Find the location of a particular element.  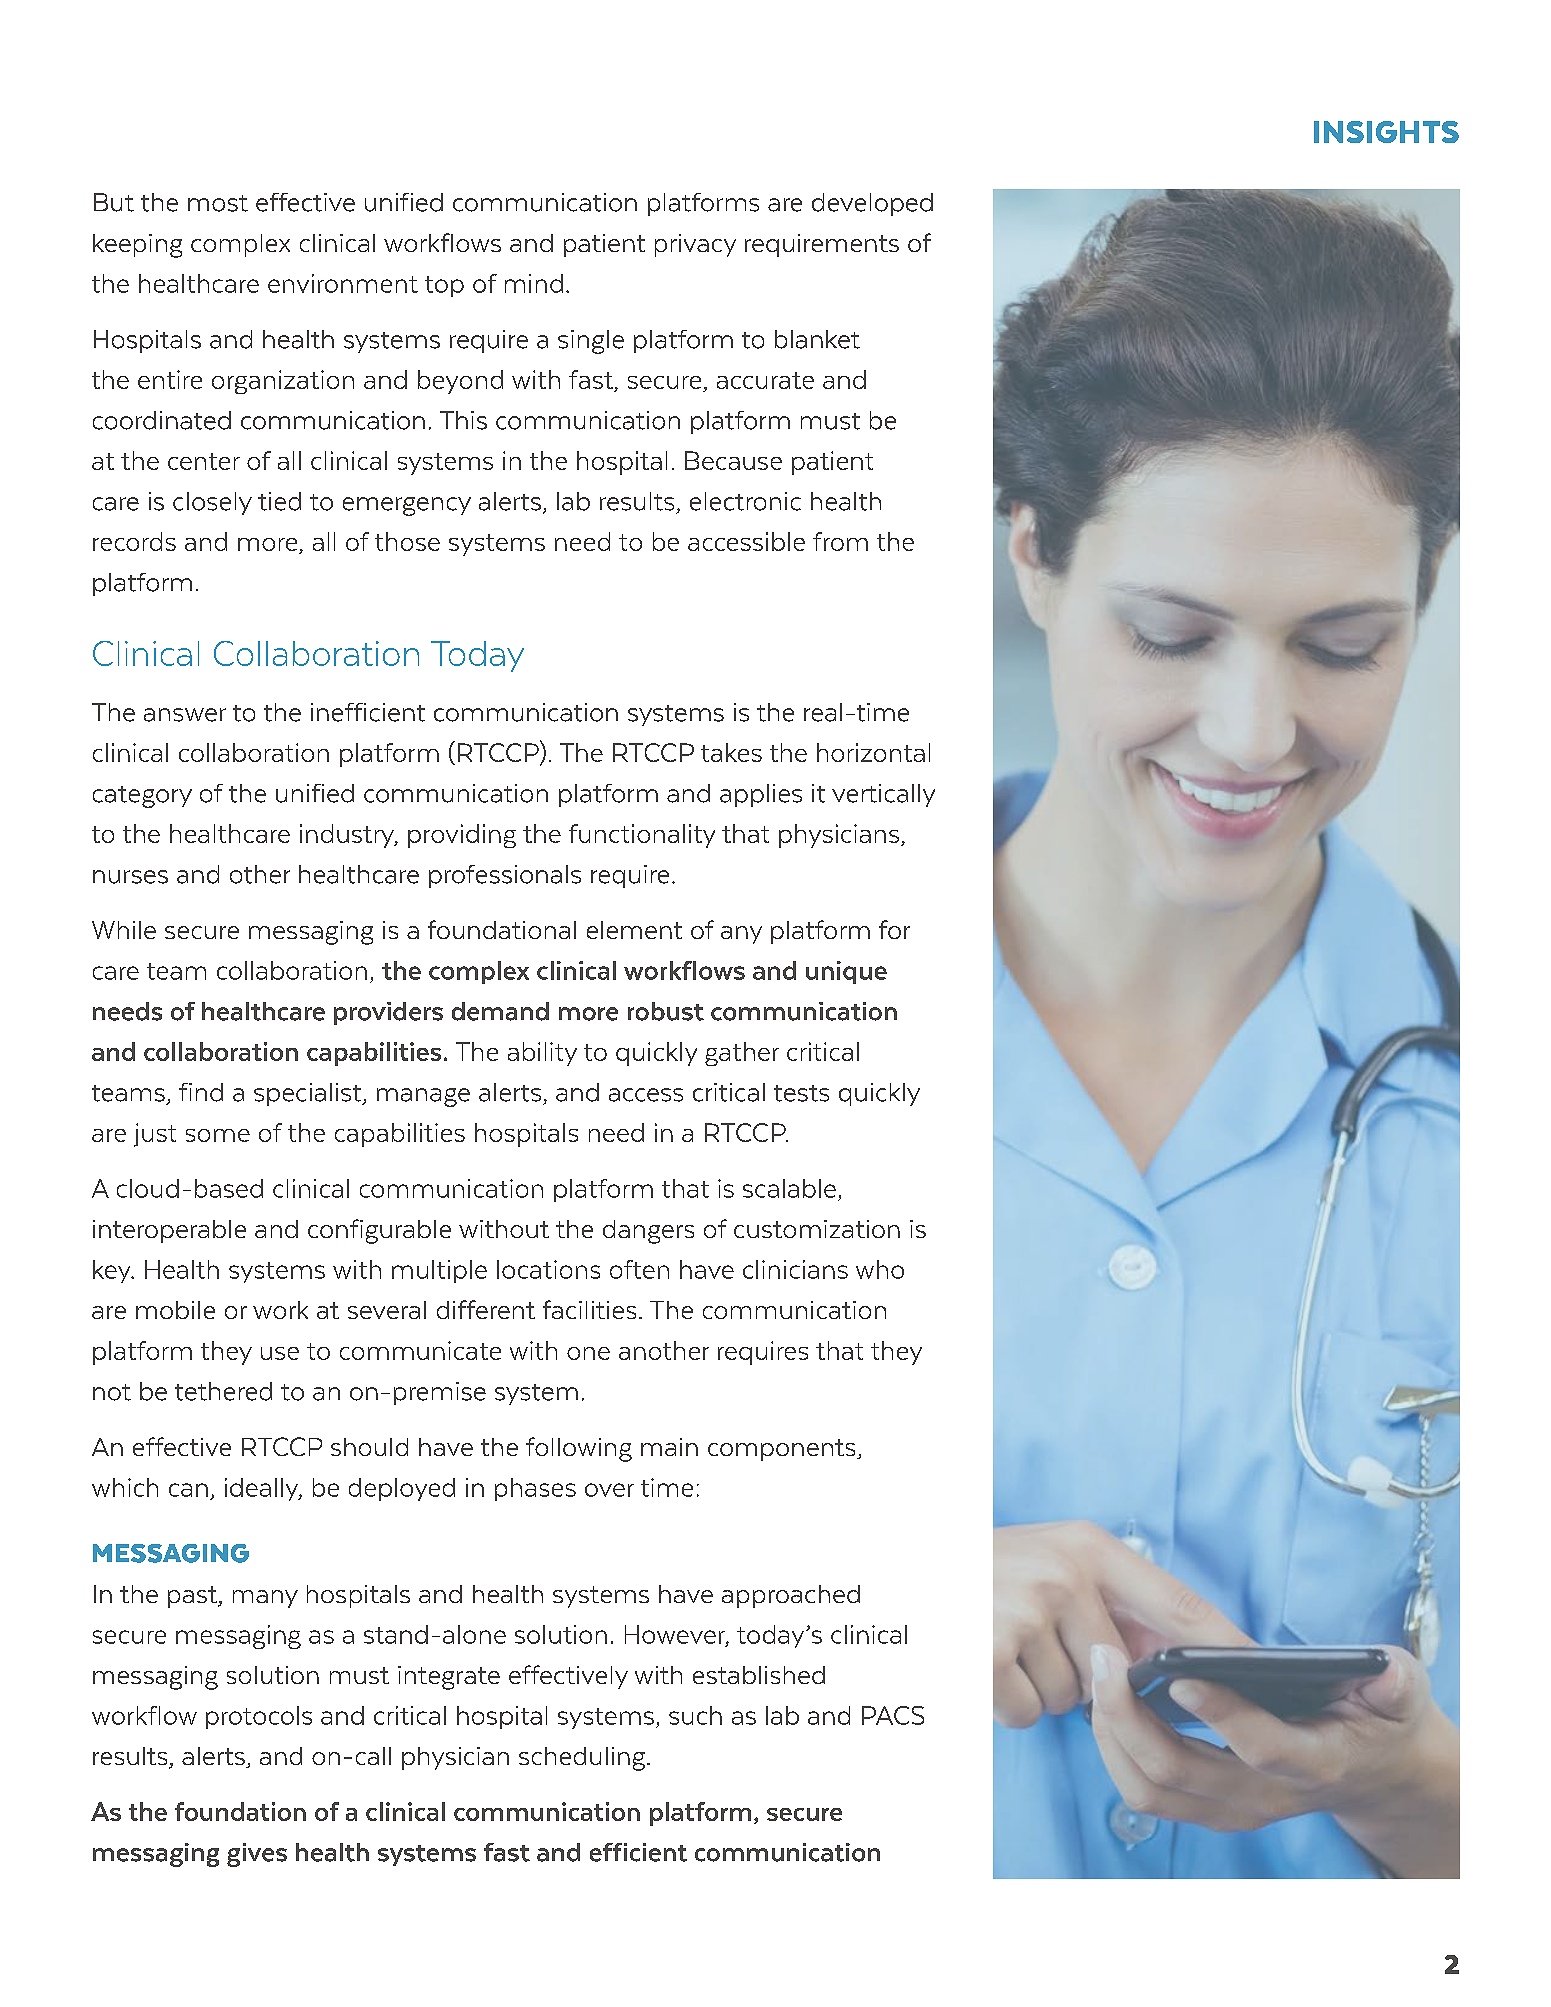

tethered is located at coordinates (223, 1391).
